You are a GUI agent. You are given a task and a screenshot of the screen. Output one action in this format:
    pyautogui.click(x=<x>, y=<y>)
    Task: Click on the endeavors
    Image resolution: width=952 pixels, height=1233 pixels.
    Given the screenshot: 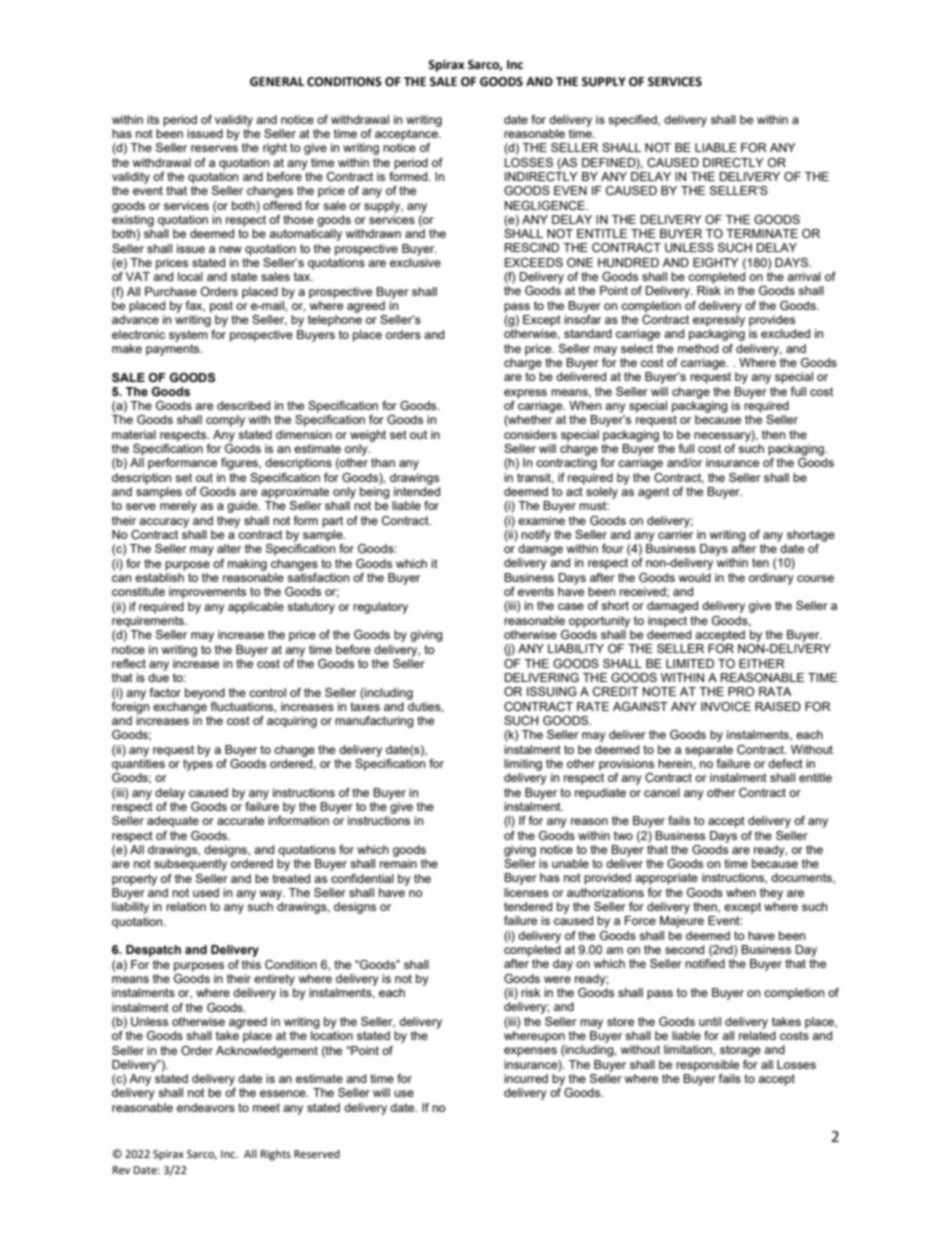 What is the action you would take?
    pyautogui.click(x=206, y=1107)
